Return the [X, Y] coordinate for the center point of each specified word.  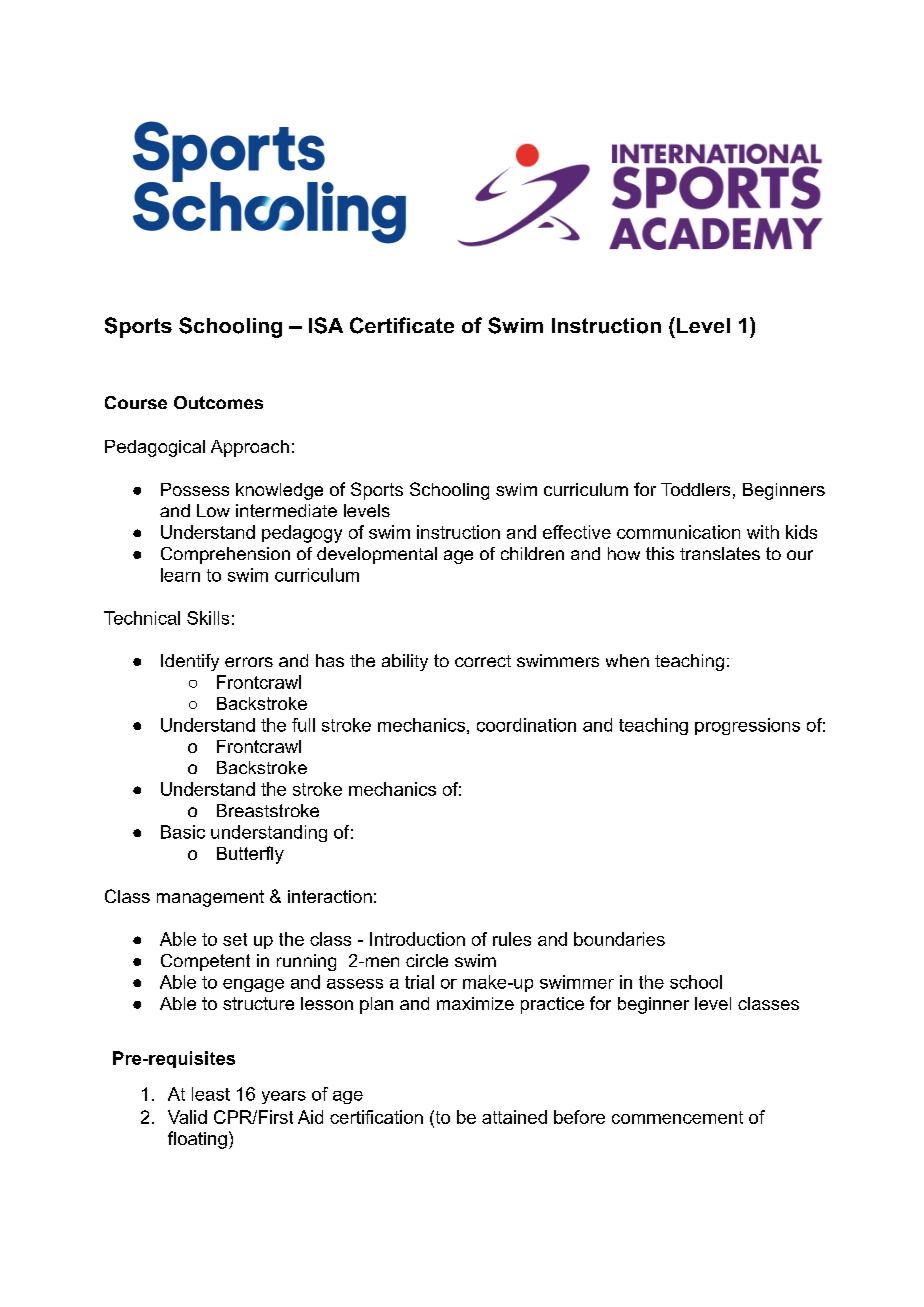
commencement [677, 1117]
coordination [526, 725]
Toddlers [695, 489]
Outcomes [218, 402]
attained [514, 1117]
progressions [747, 726]
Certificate [402, 325]
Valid [187, 1117]
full [303, 725]
